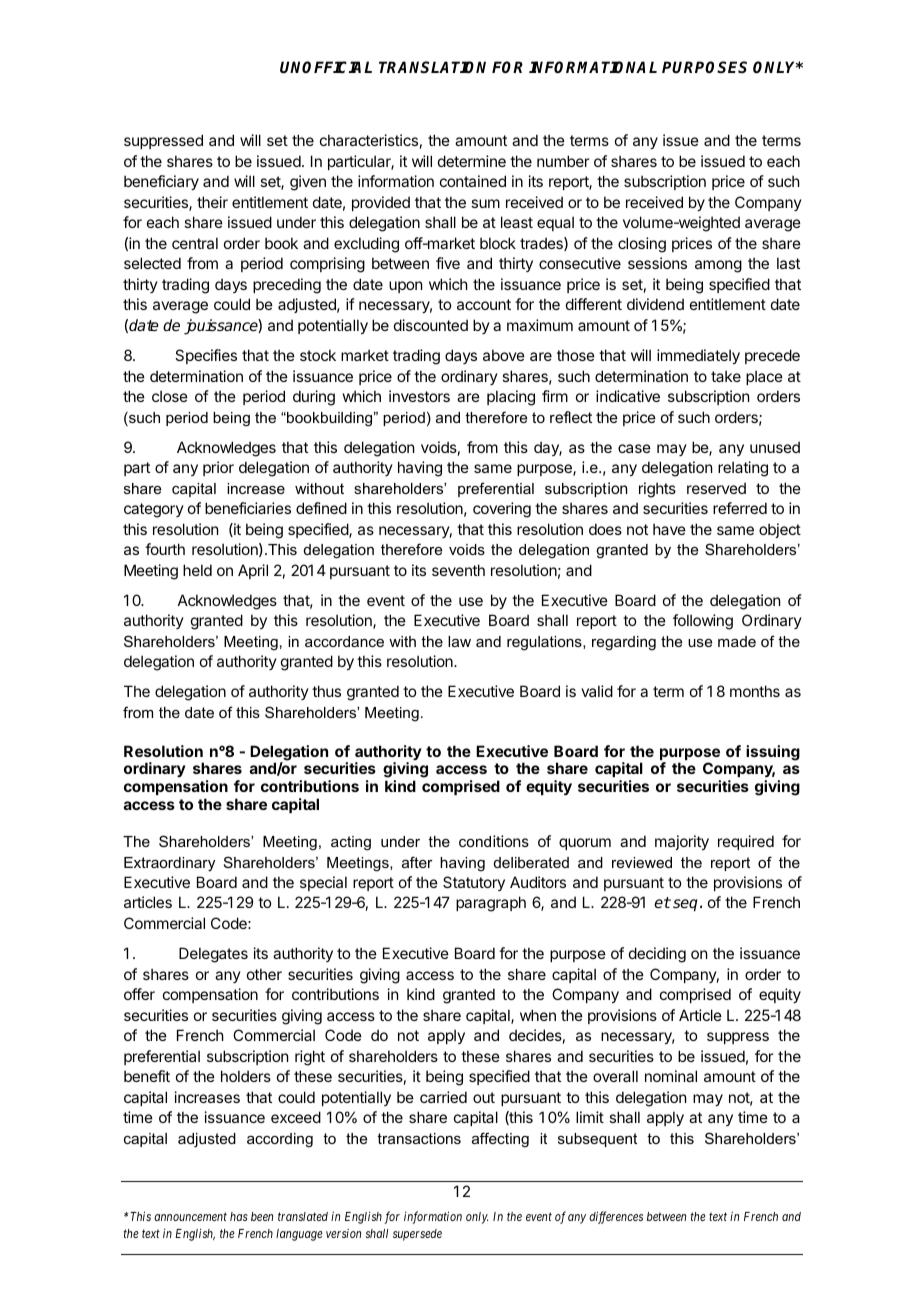 This screenshot has width=924, height=1308. I want to click on number, so click(563, 161).
